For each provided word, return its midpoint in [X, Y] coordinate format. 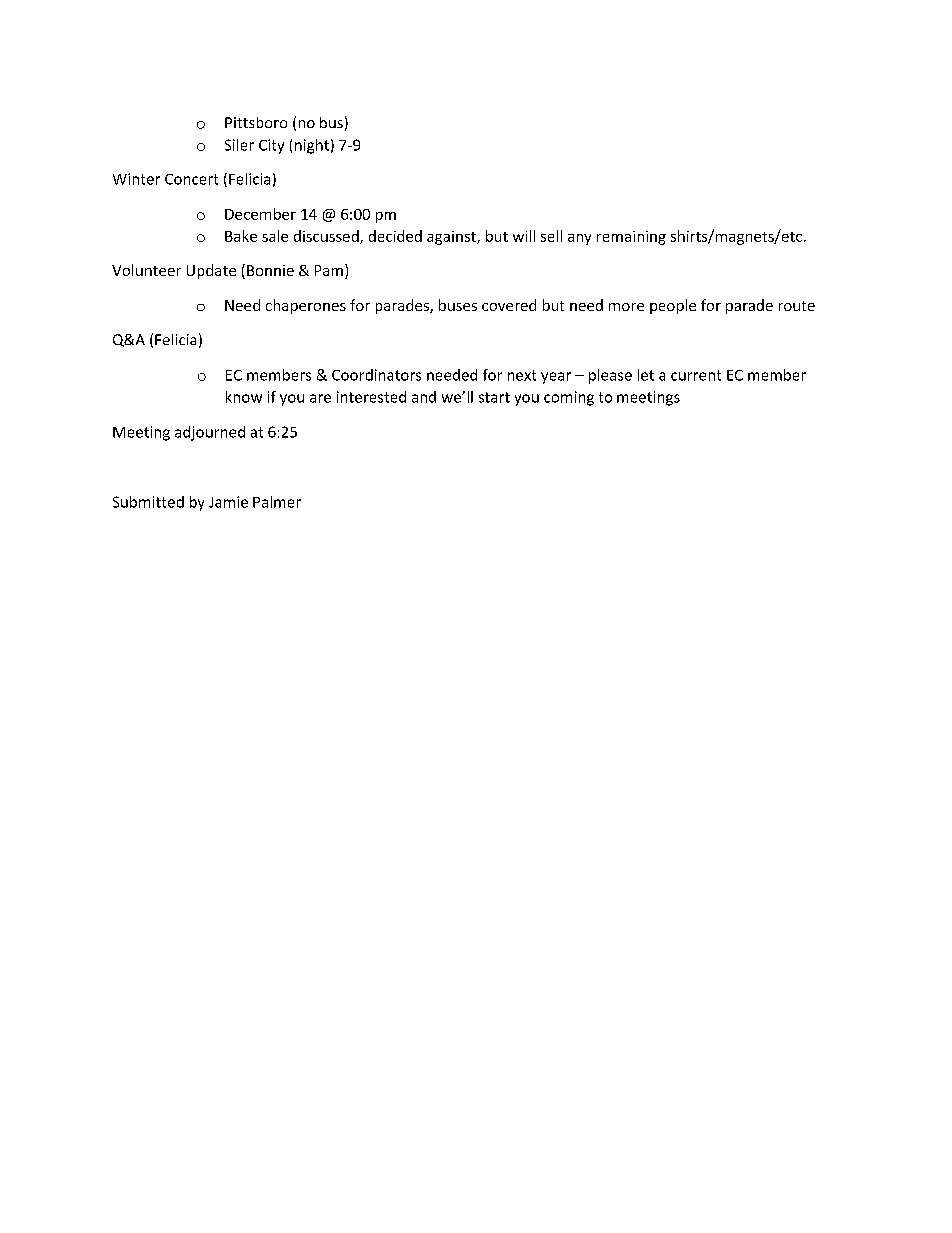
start [494, 397]
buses [458, 305]
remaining [631, 238]
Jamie [228, 502]
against [452, 238]
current [696, 375]
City [271, 146]
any [579, 239]
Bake [241, 236]
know [244, 397]
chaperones [306, 306]
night [312, 146]
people [673, 306]
